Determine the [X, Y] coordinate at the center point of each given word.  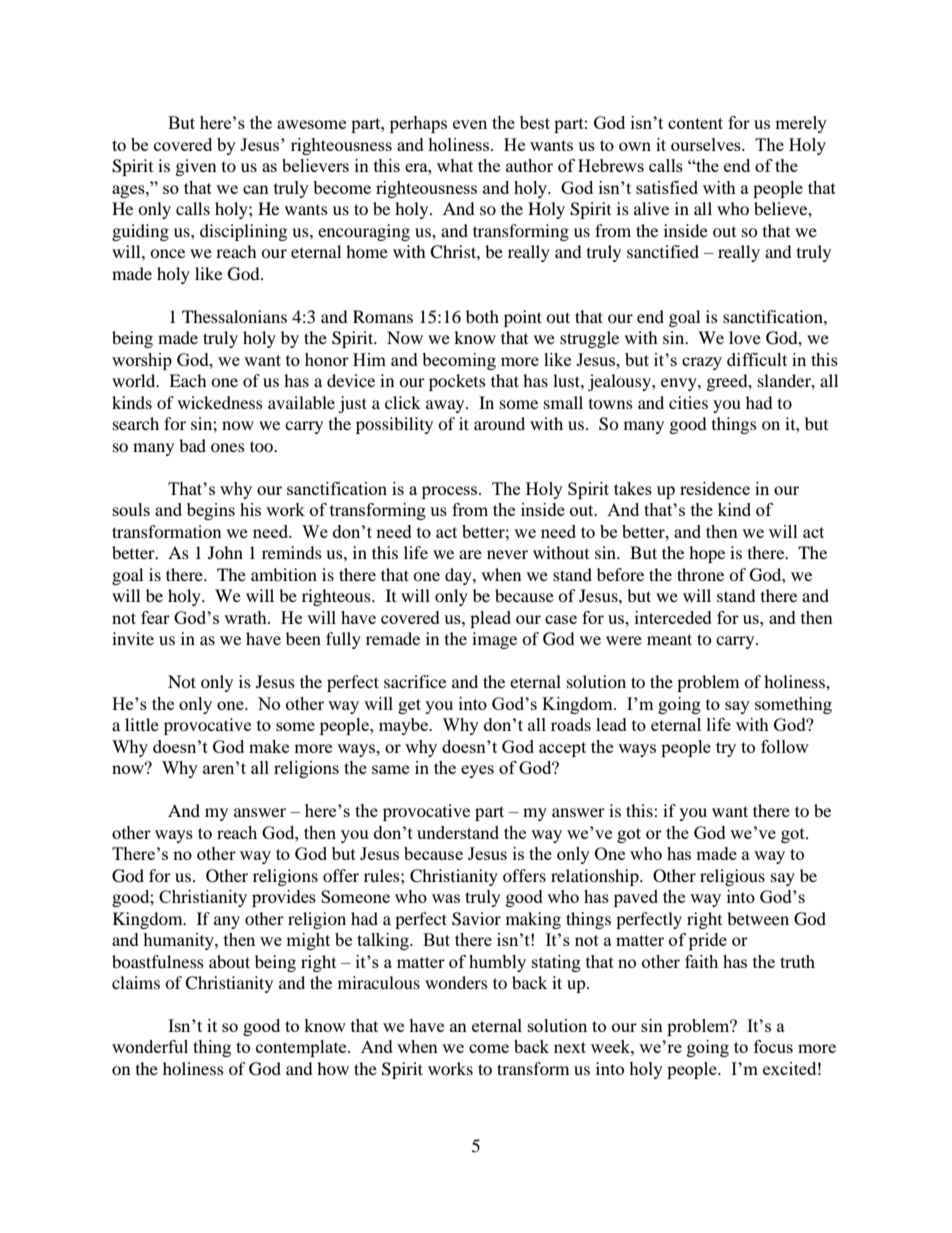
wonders [456, 982]
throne [700, 574]
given [196, 167]
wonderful [150, 1046]
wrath [246, 617]
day [459, 576]
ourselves [707, 144]
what [455, 165]
